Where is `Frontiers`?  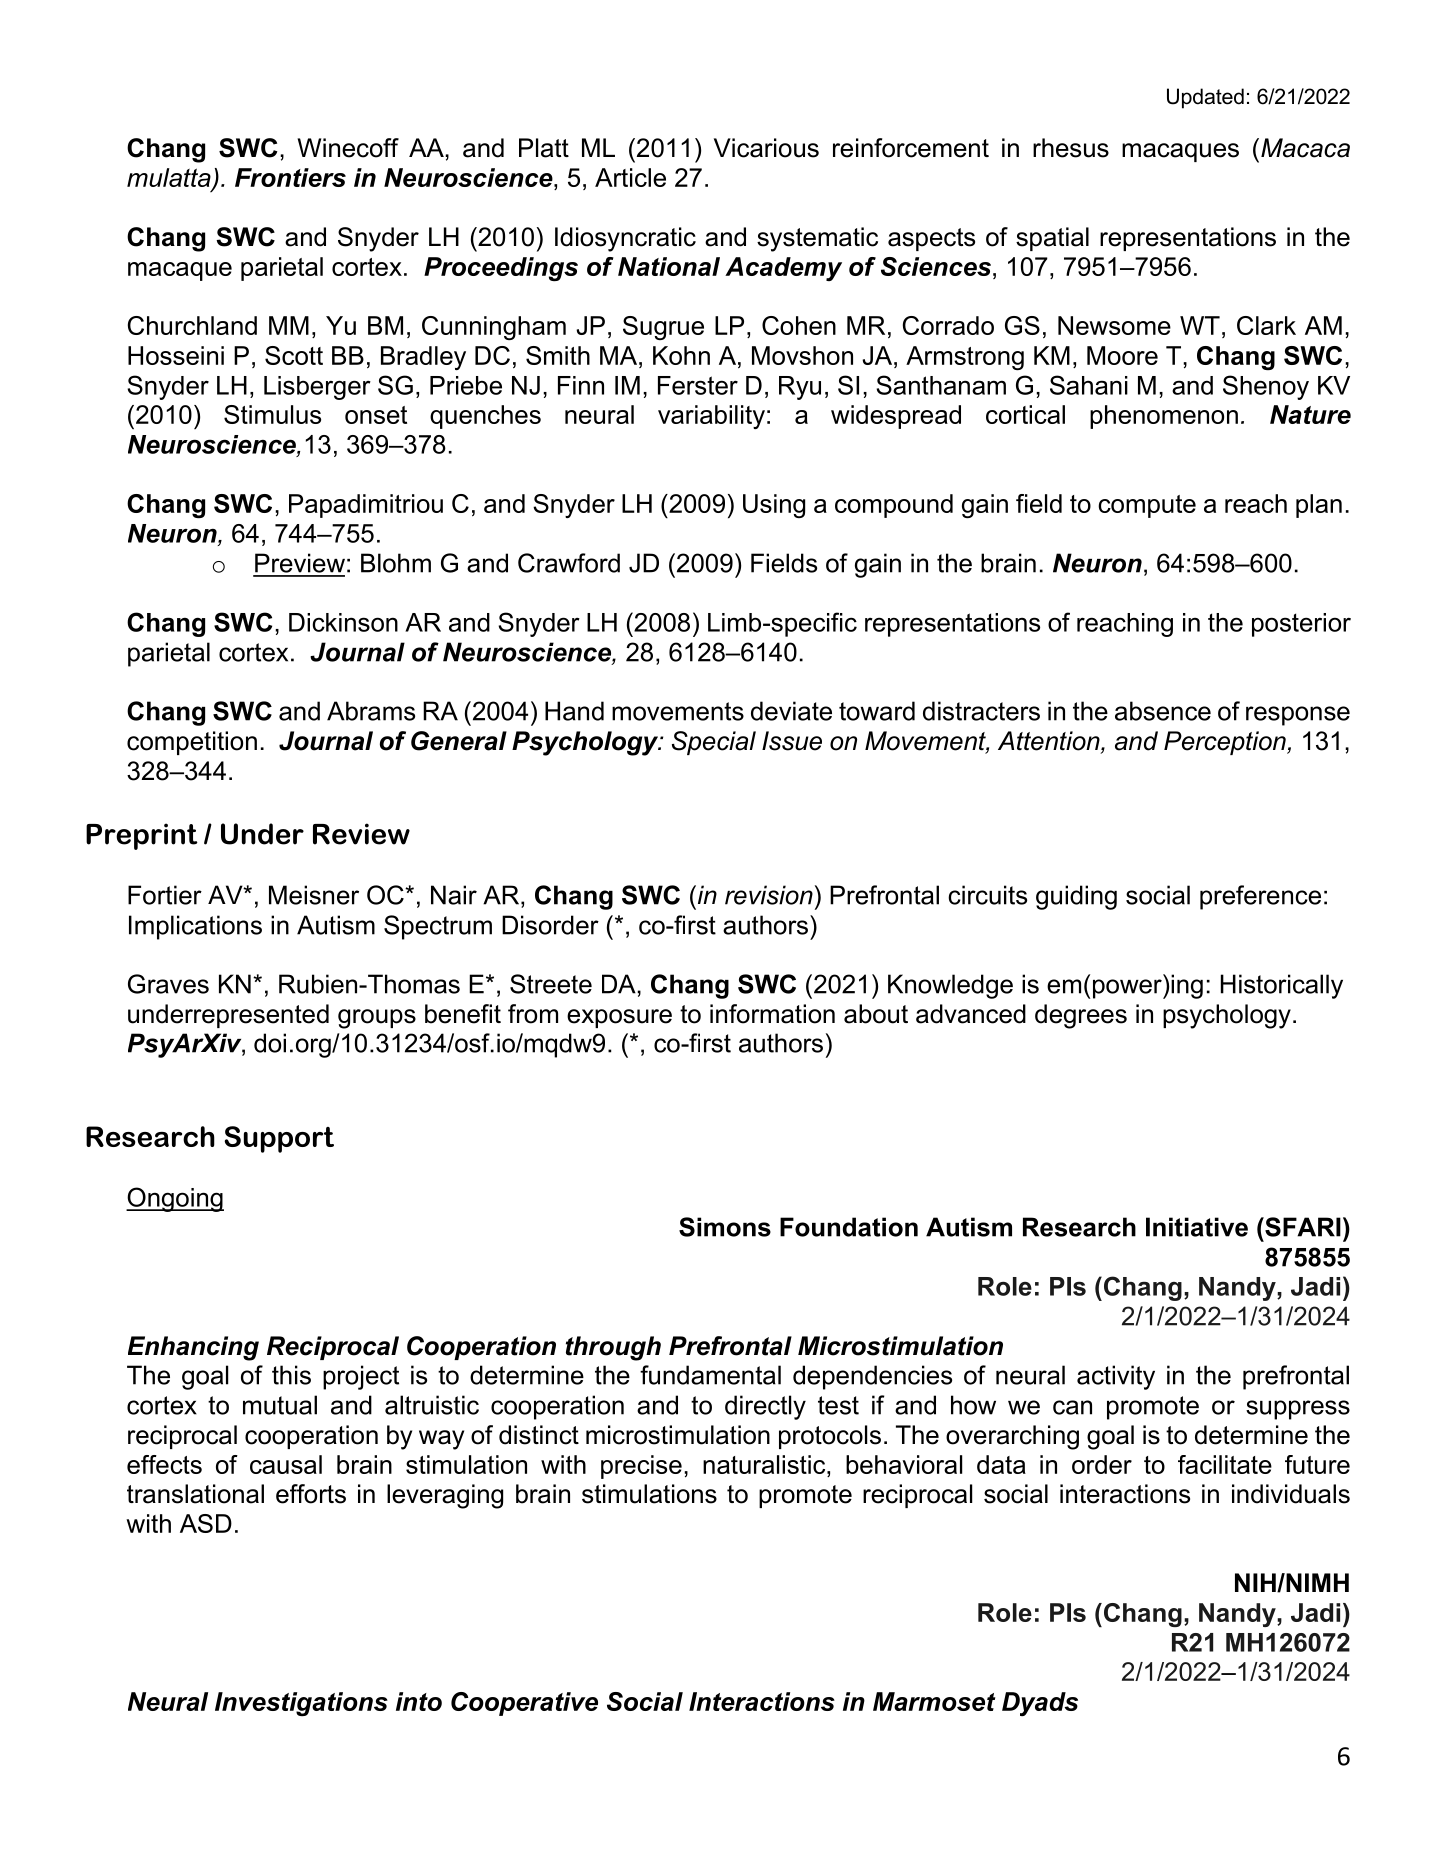 Frontiers is located at coordinates (290, 177).
